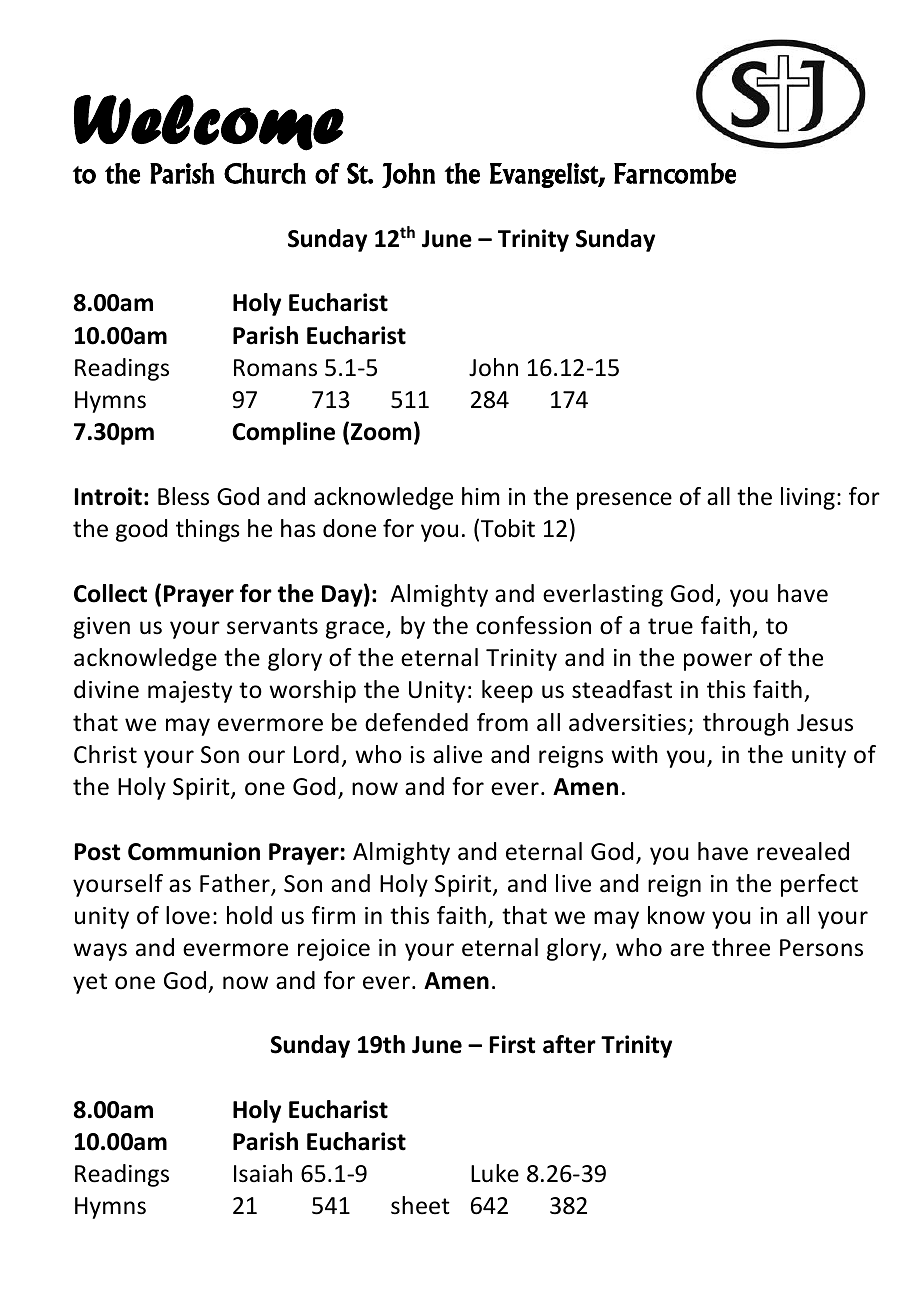  What do you see at coordinates (507, 691) in the image?
I see `keep` at bounding box center [507, 691].
